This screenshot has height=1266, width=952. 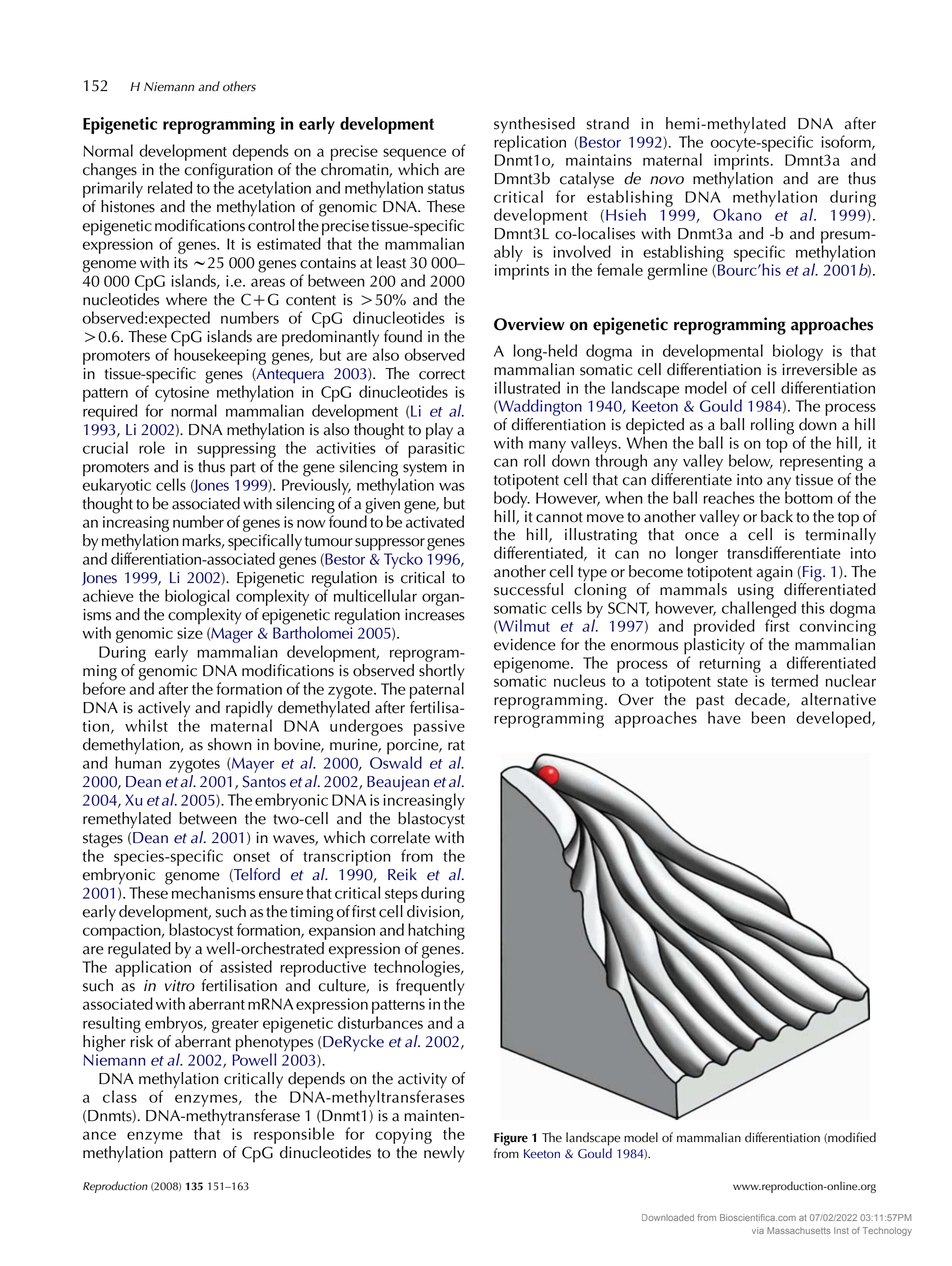 What do you see at coordinates (534, 126) in the screenshot?
I see `synthesised` at bounding box center [534, 126].
